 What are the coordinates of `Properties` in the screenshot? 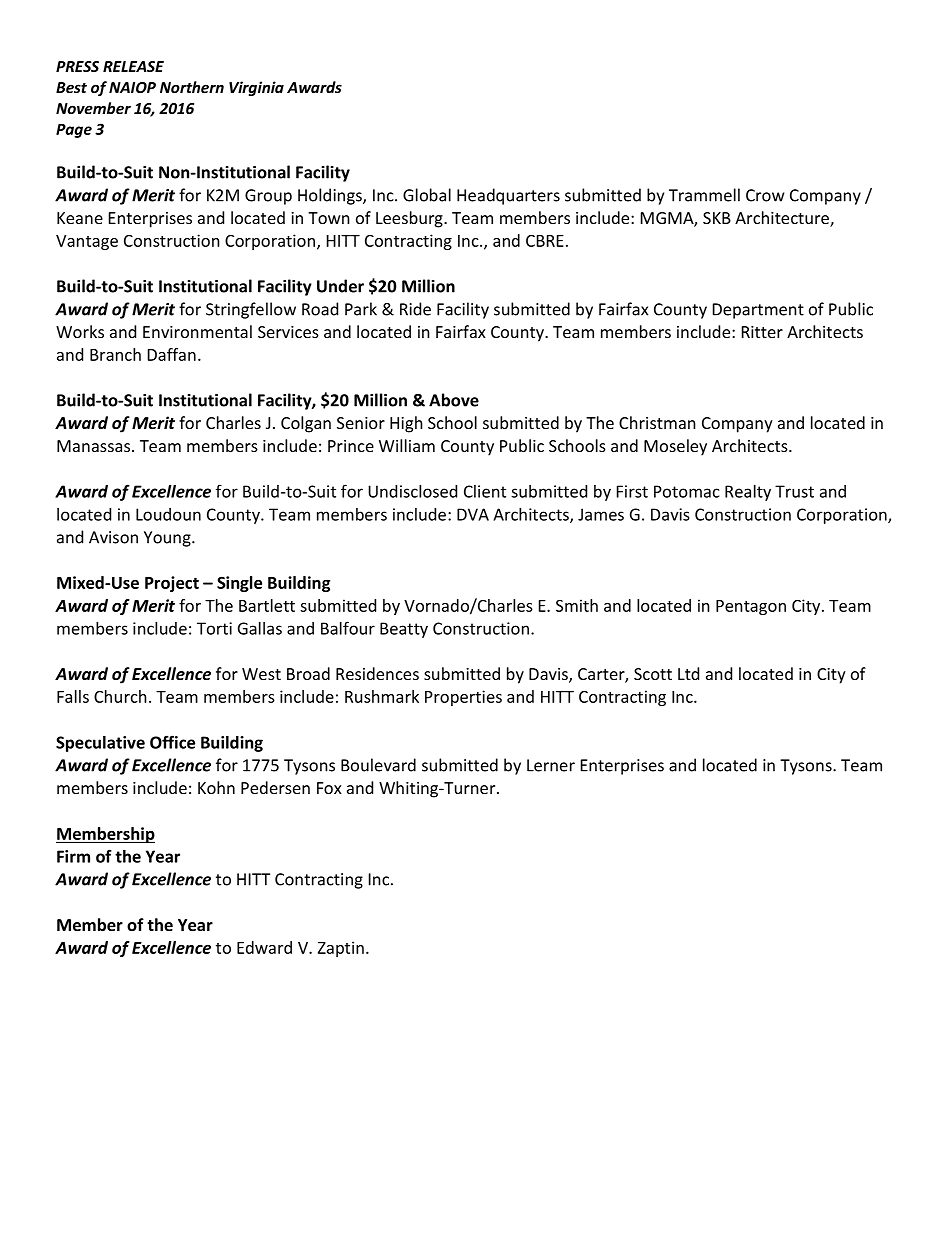 It's located at (463, 698).
